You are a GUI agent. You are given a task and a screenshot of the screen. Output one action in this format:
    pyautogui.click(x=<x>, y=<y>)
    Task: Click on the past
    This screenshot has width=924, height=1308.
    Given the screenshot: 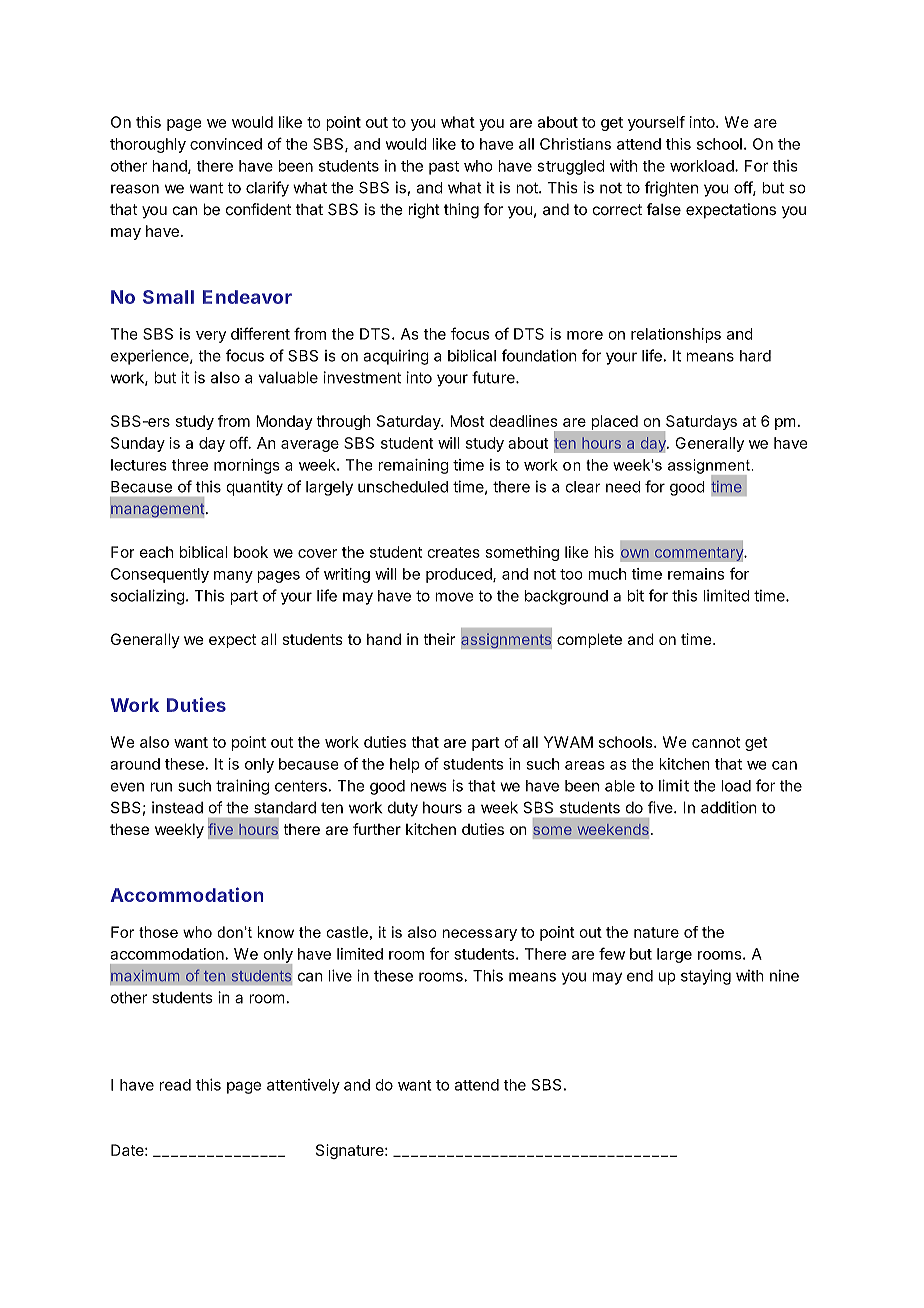 What is the action you would take?
    pyautogui.click(x=444, y=168)
